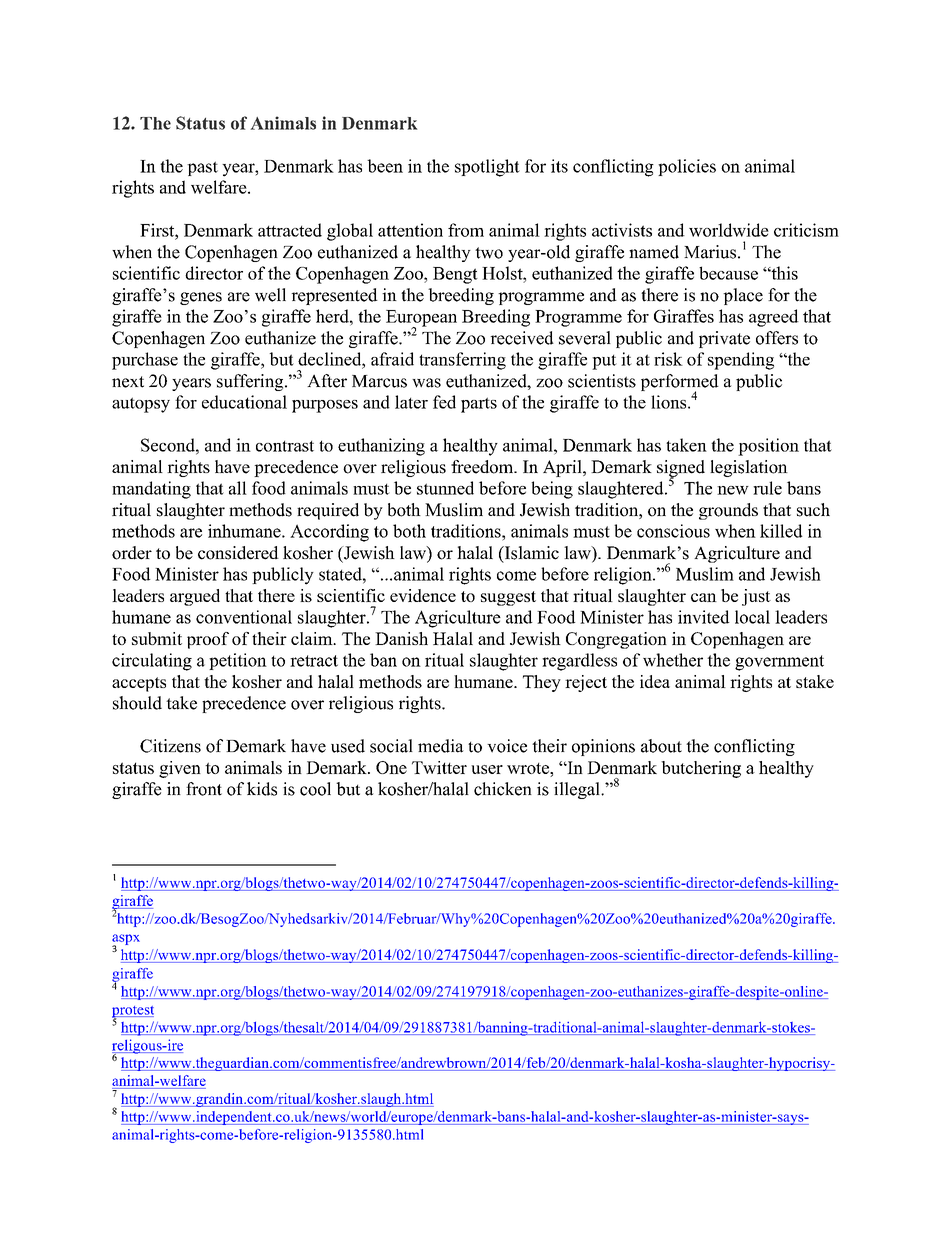 This document has height=1233, width=952. Describe the element at coordinates (202, 168) in the document. I see `past` at that location.
